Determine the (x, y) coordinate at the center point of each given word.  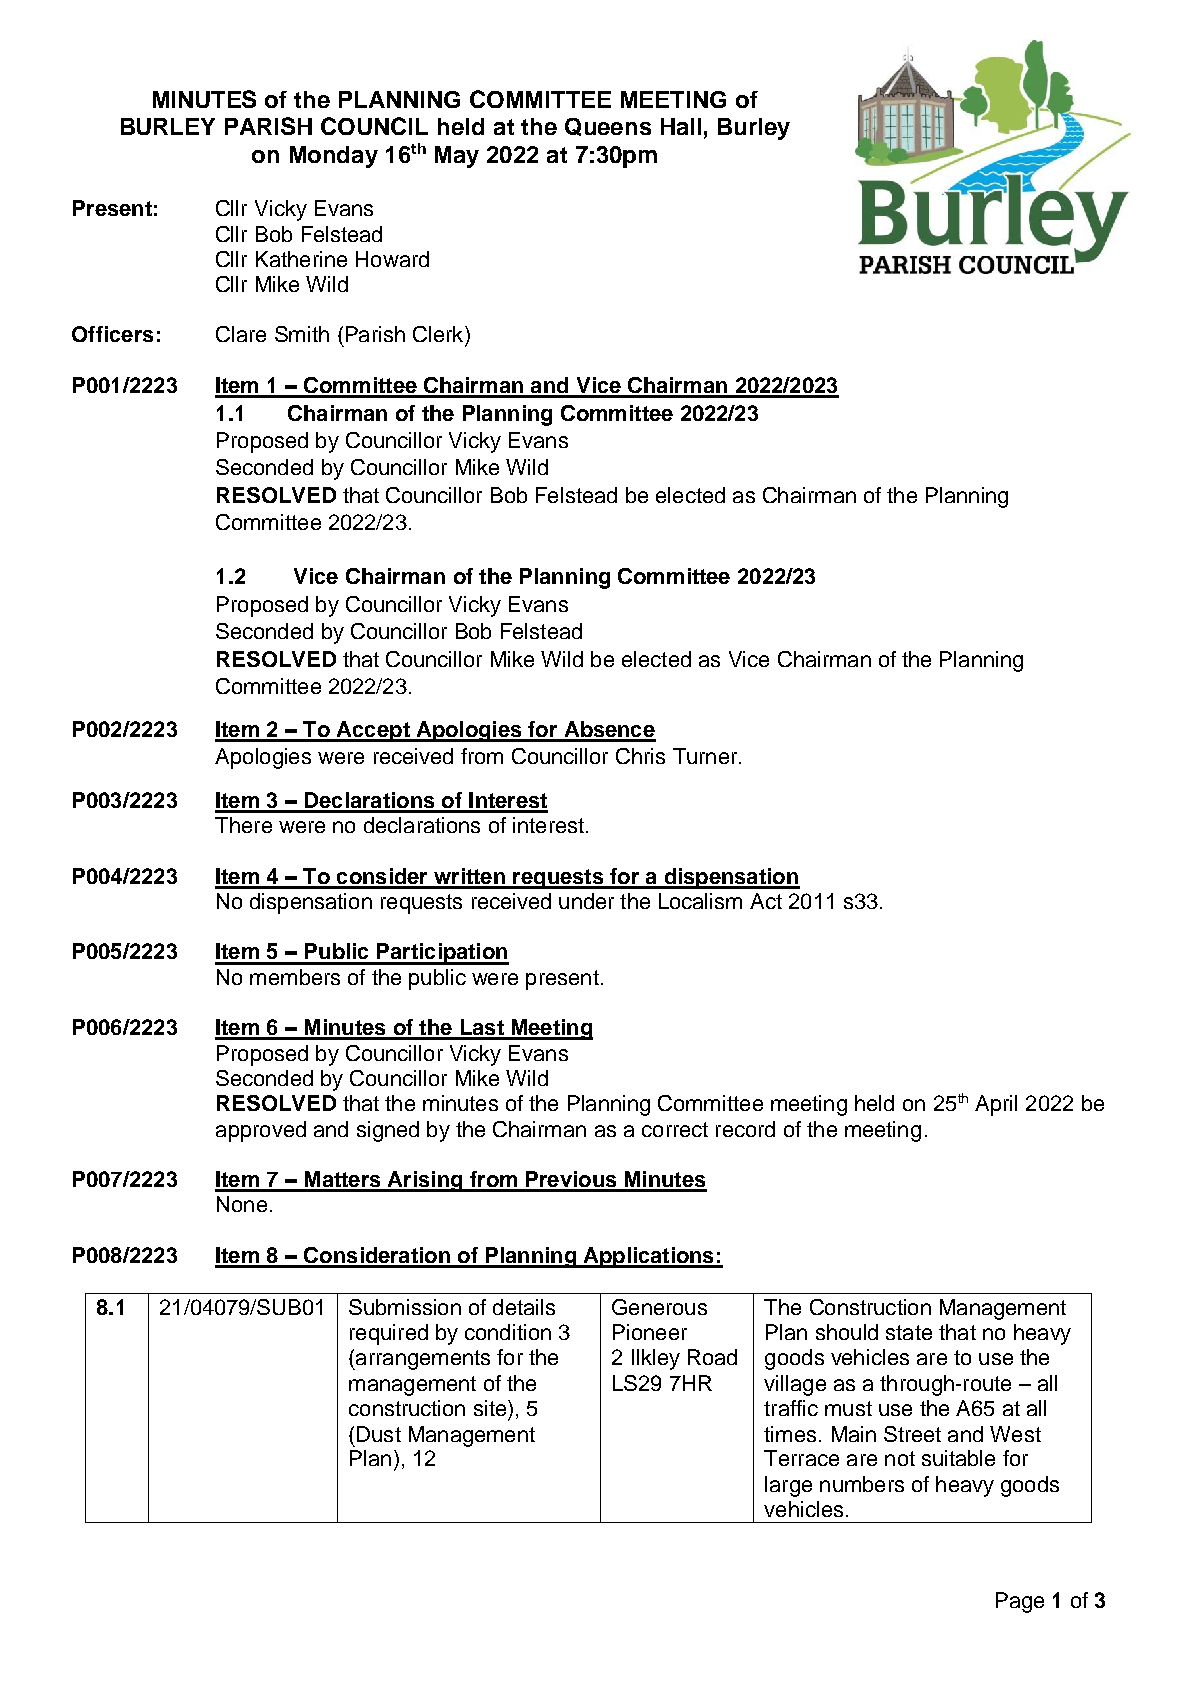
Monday (334, 157)
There (243, 825)
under (586, 901)
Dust (379, 1434)
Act (766, 901)
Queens (608, 127)
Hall (681, 126)
